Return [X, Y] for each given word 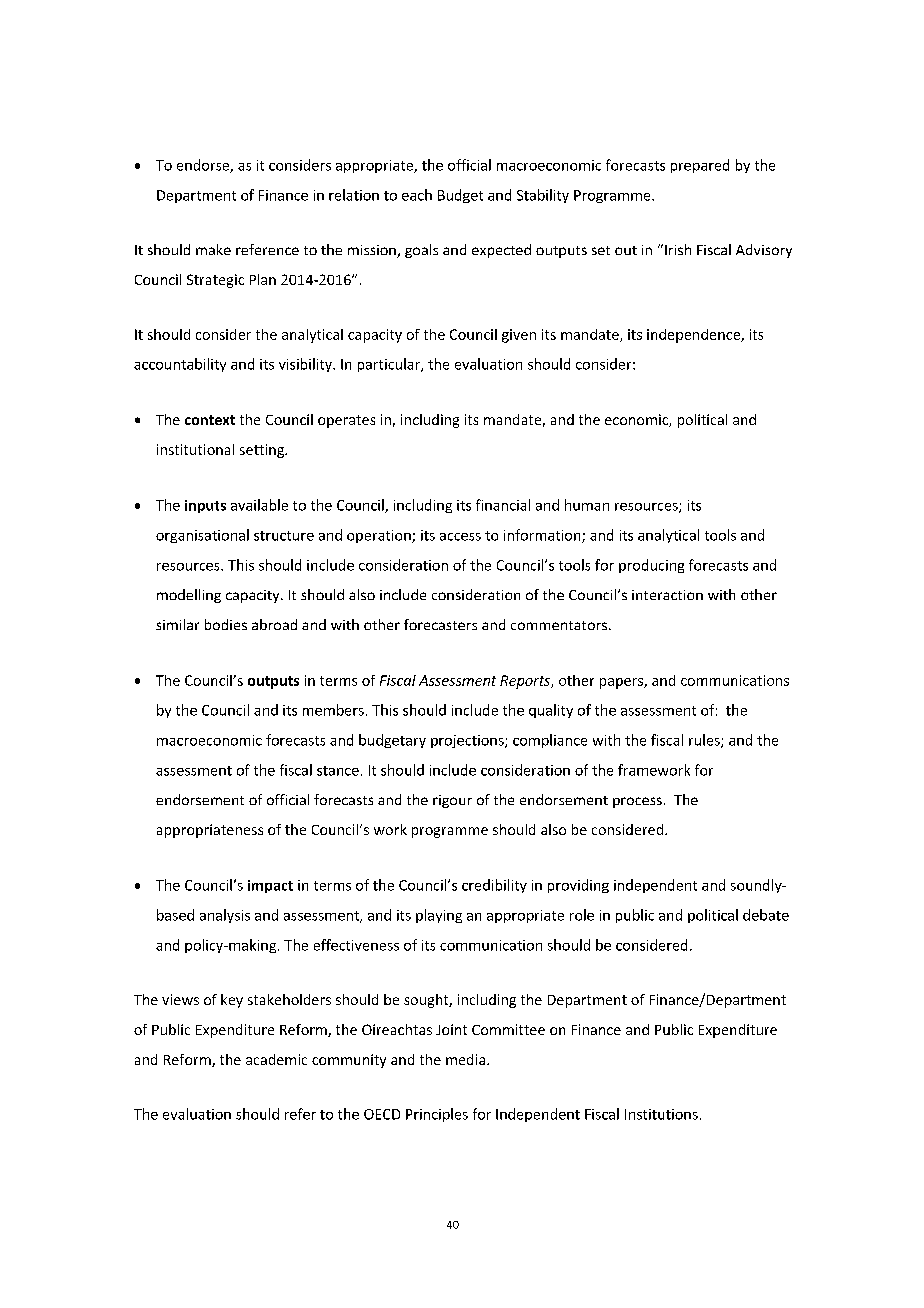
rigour [452, 801]
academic [276, 1059]
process [637, 802]
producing [651, 566]
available [259, 505]
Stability [543, 196]
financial [503, 505]
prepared [700, 166]
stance [338, 771]
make [213, 249]
